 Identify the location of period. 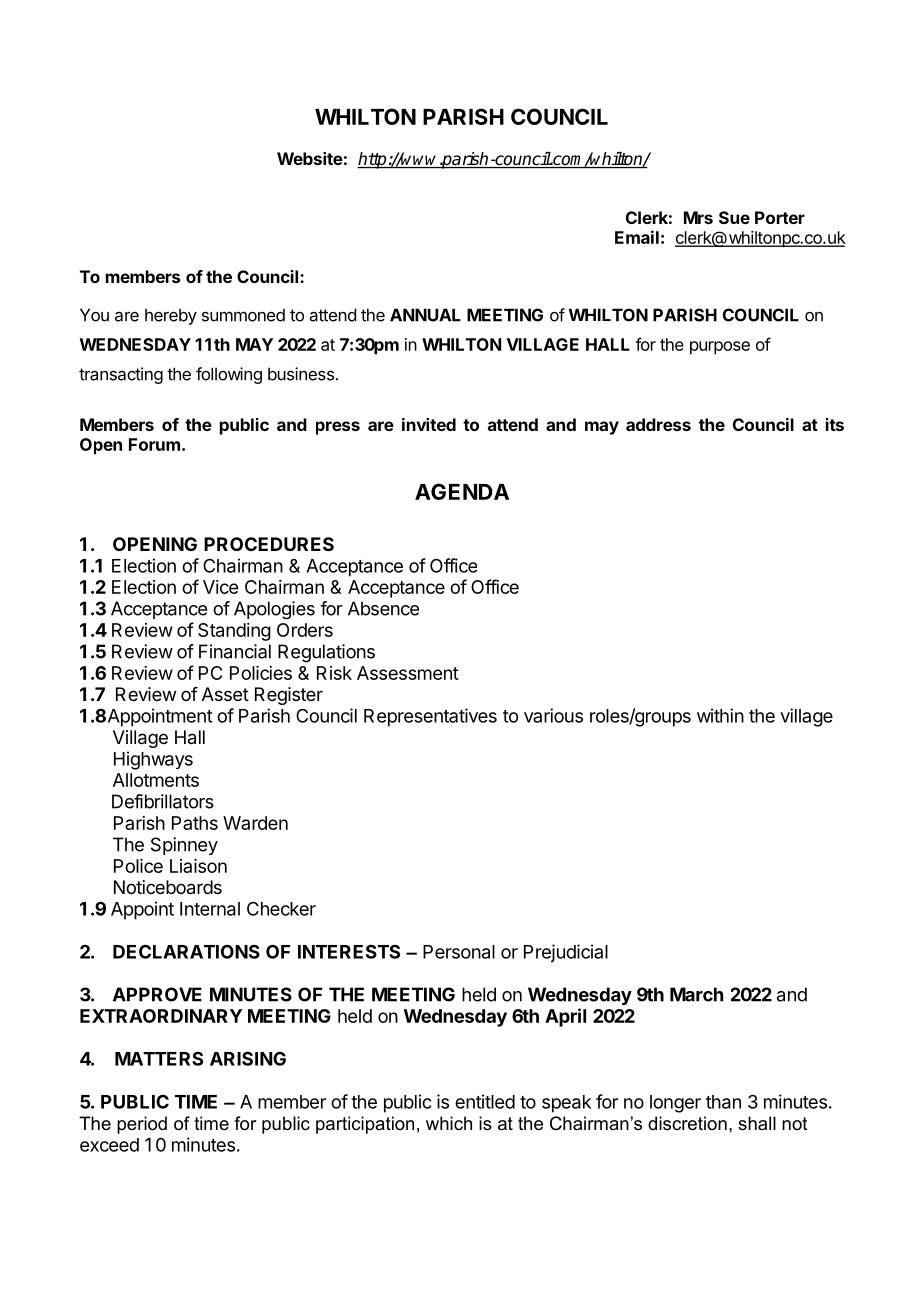
(142, 1125).
